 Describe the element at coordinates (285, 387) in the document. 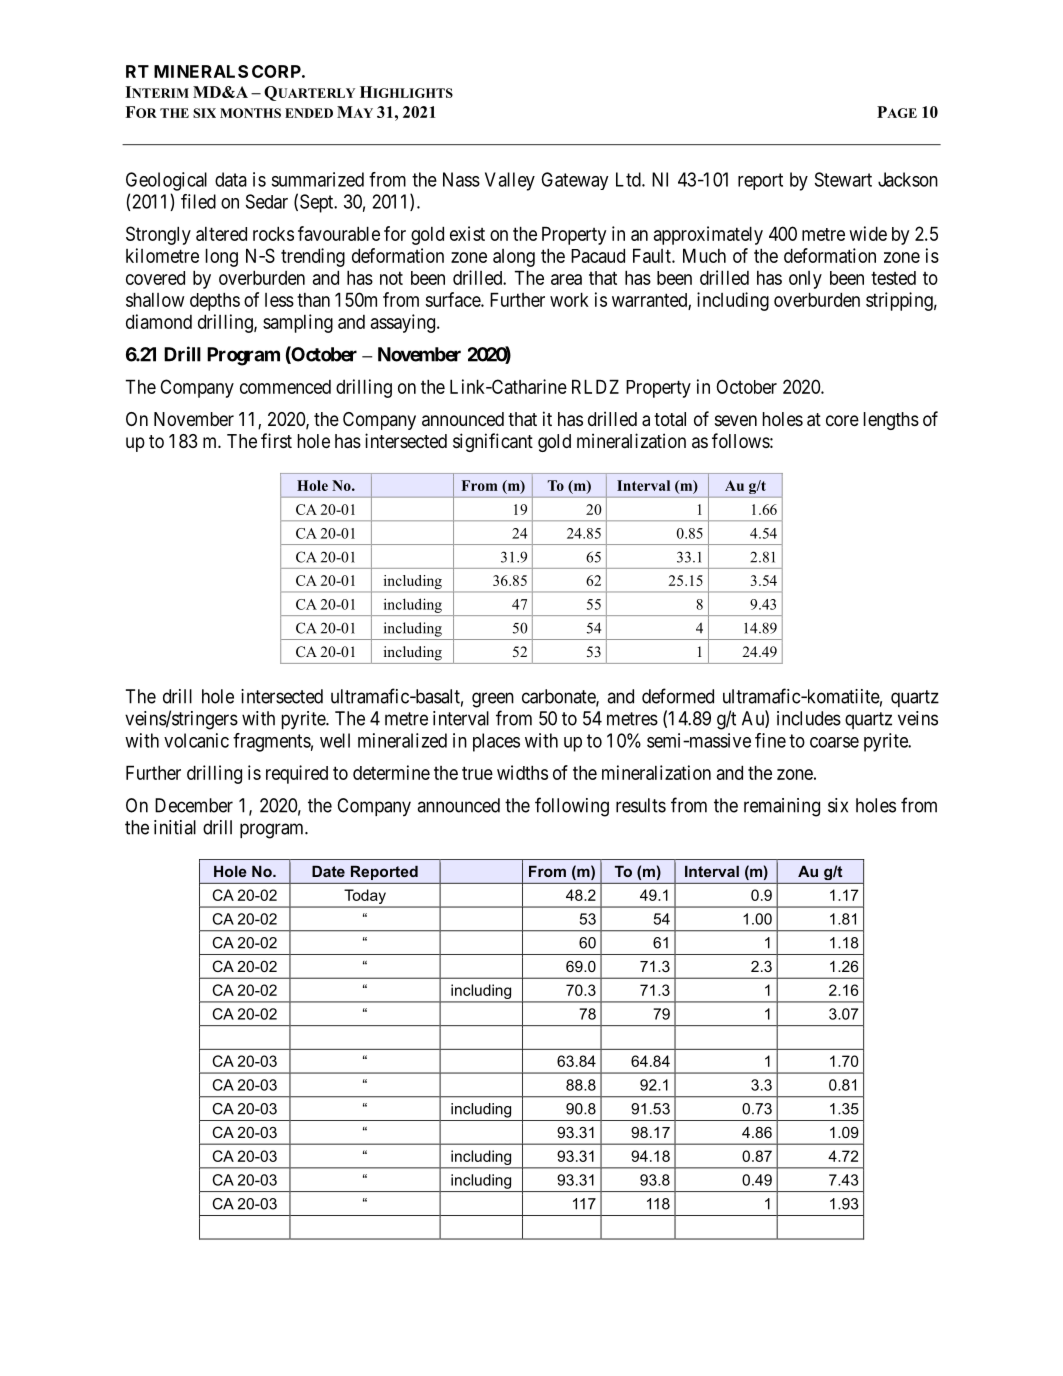

I see `commenced` at that location.
